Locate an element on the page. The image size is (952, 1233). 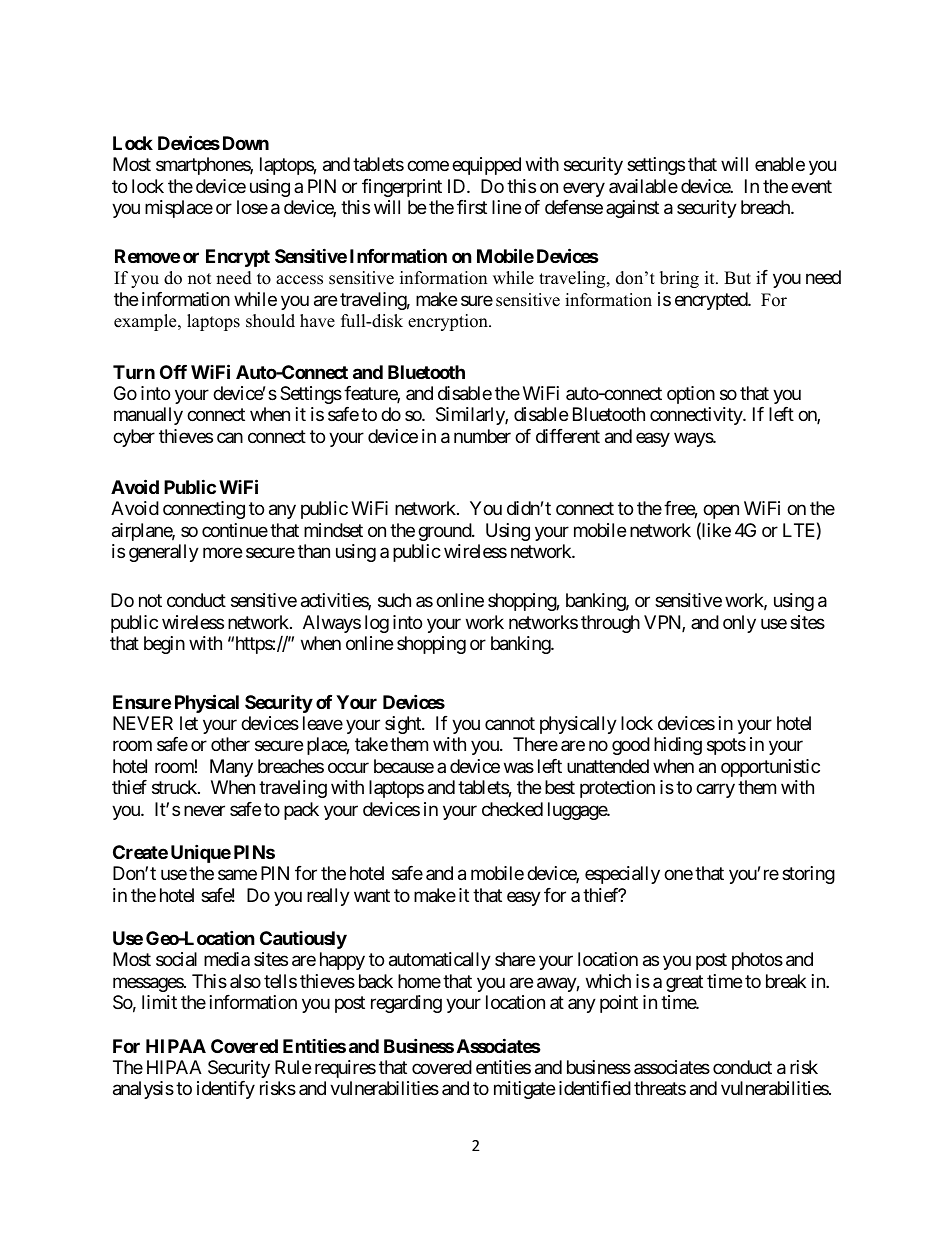
equipped is located at coordinates (486, 166).
